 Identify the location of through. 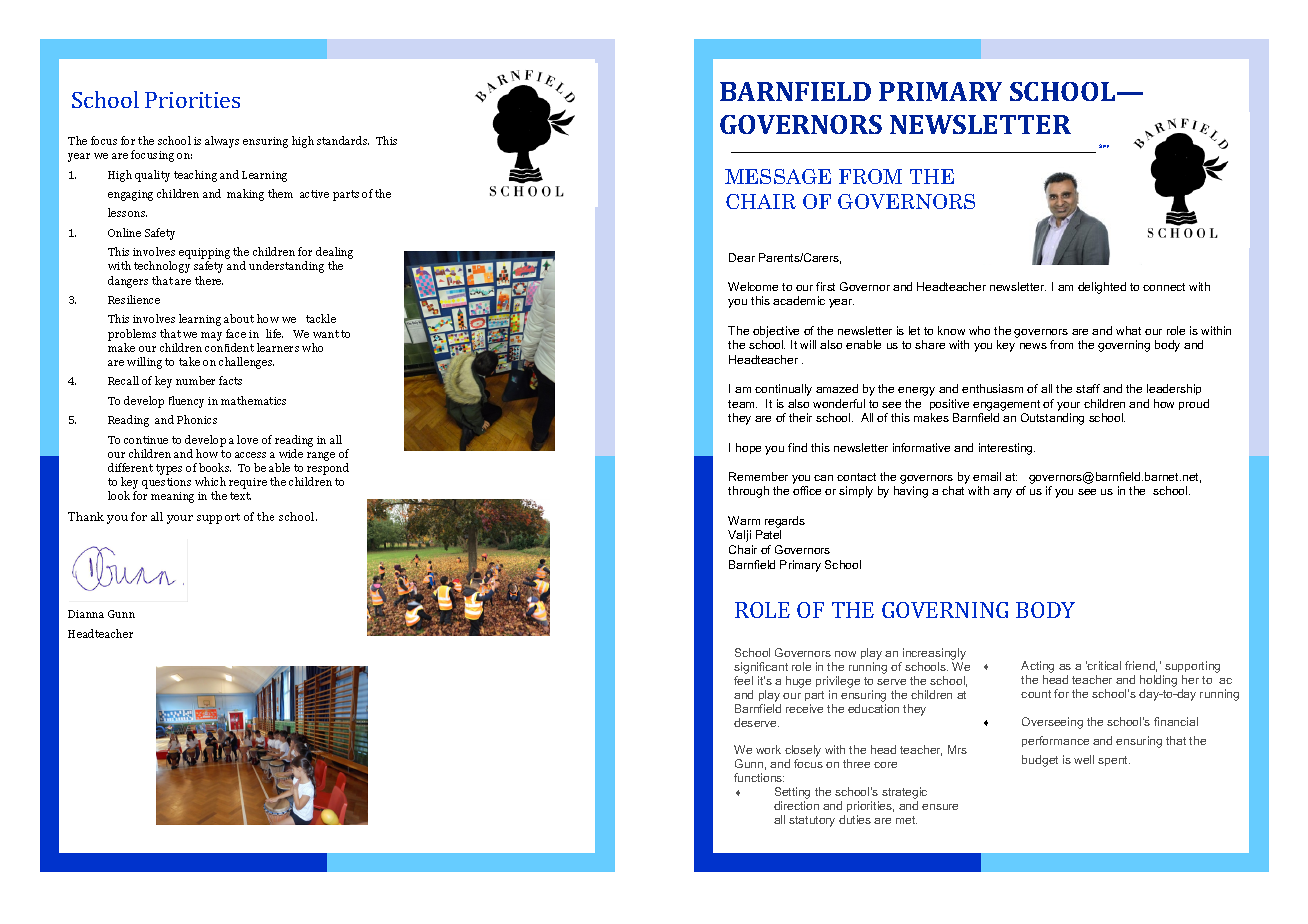
(748, 492).
